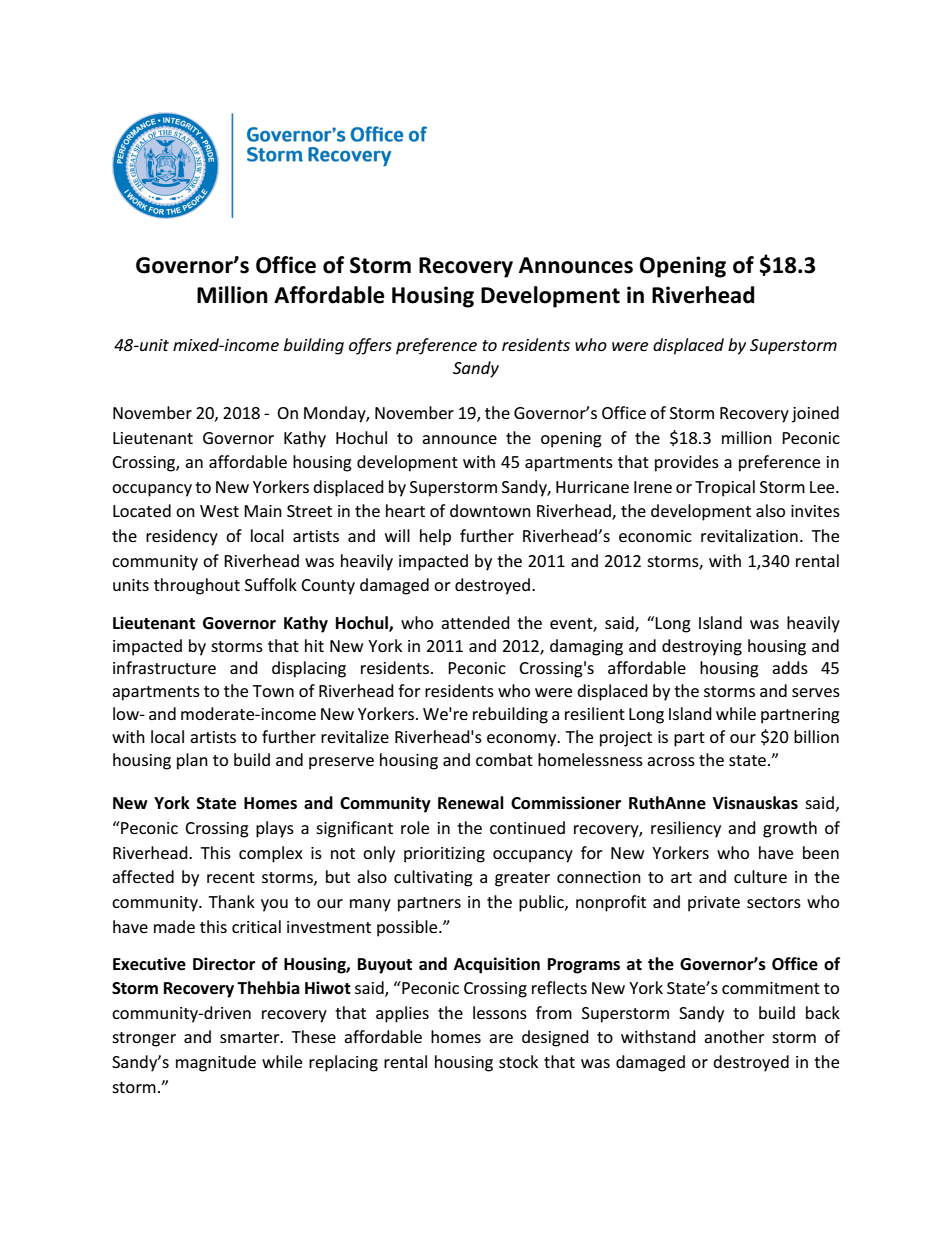 The image size is (952, 1233). I want to click on joined, so click(815, 414).
